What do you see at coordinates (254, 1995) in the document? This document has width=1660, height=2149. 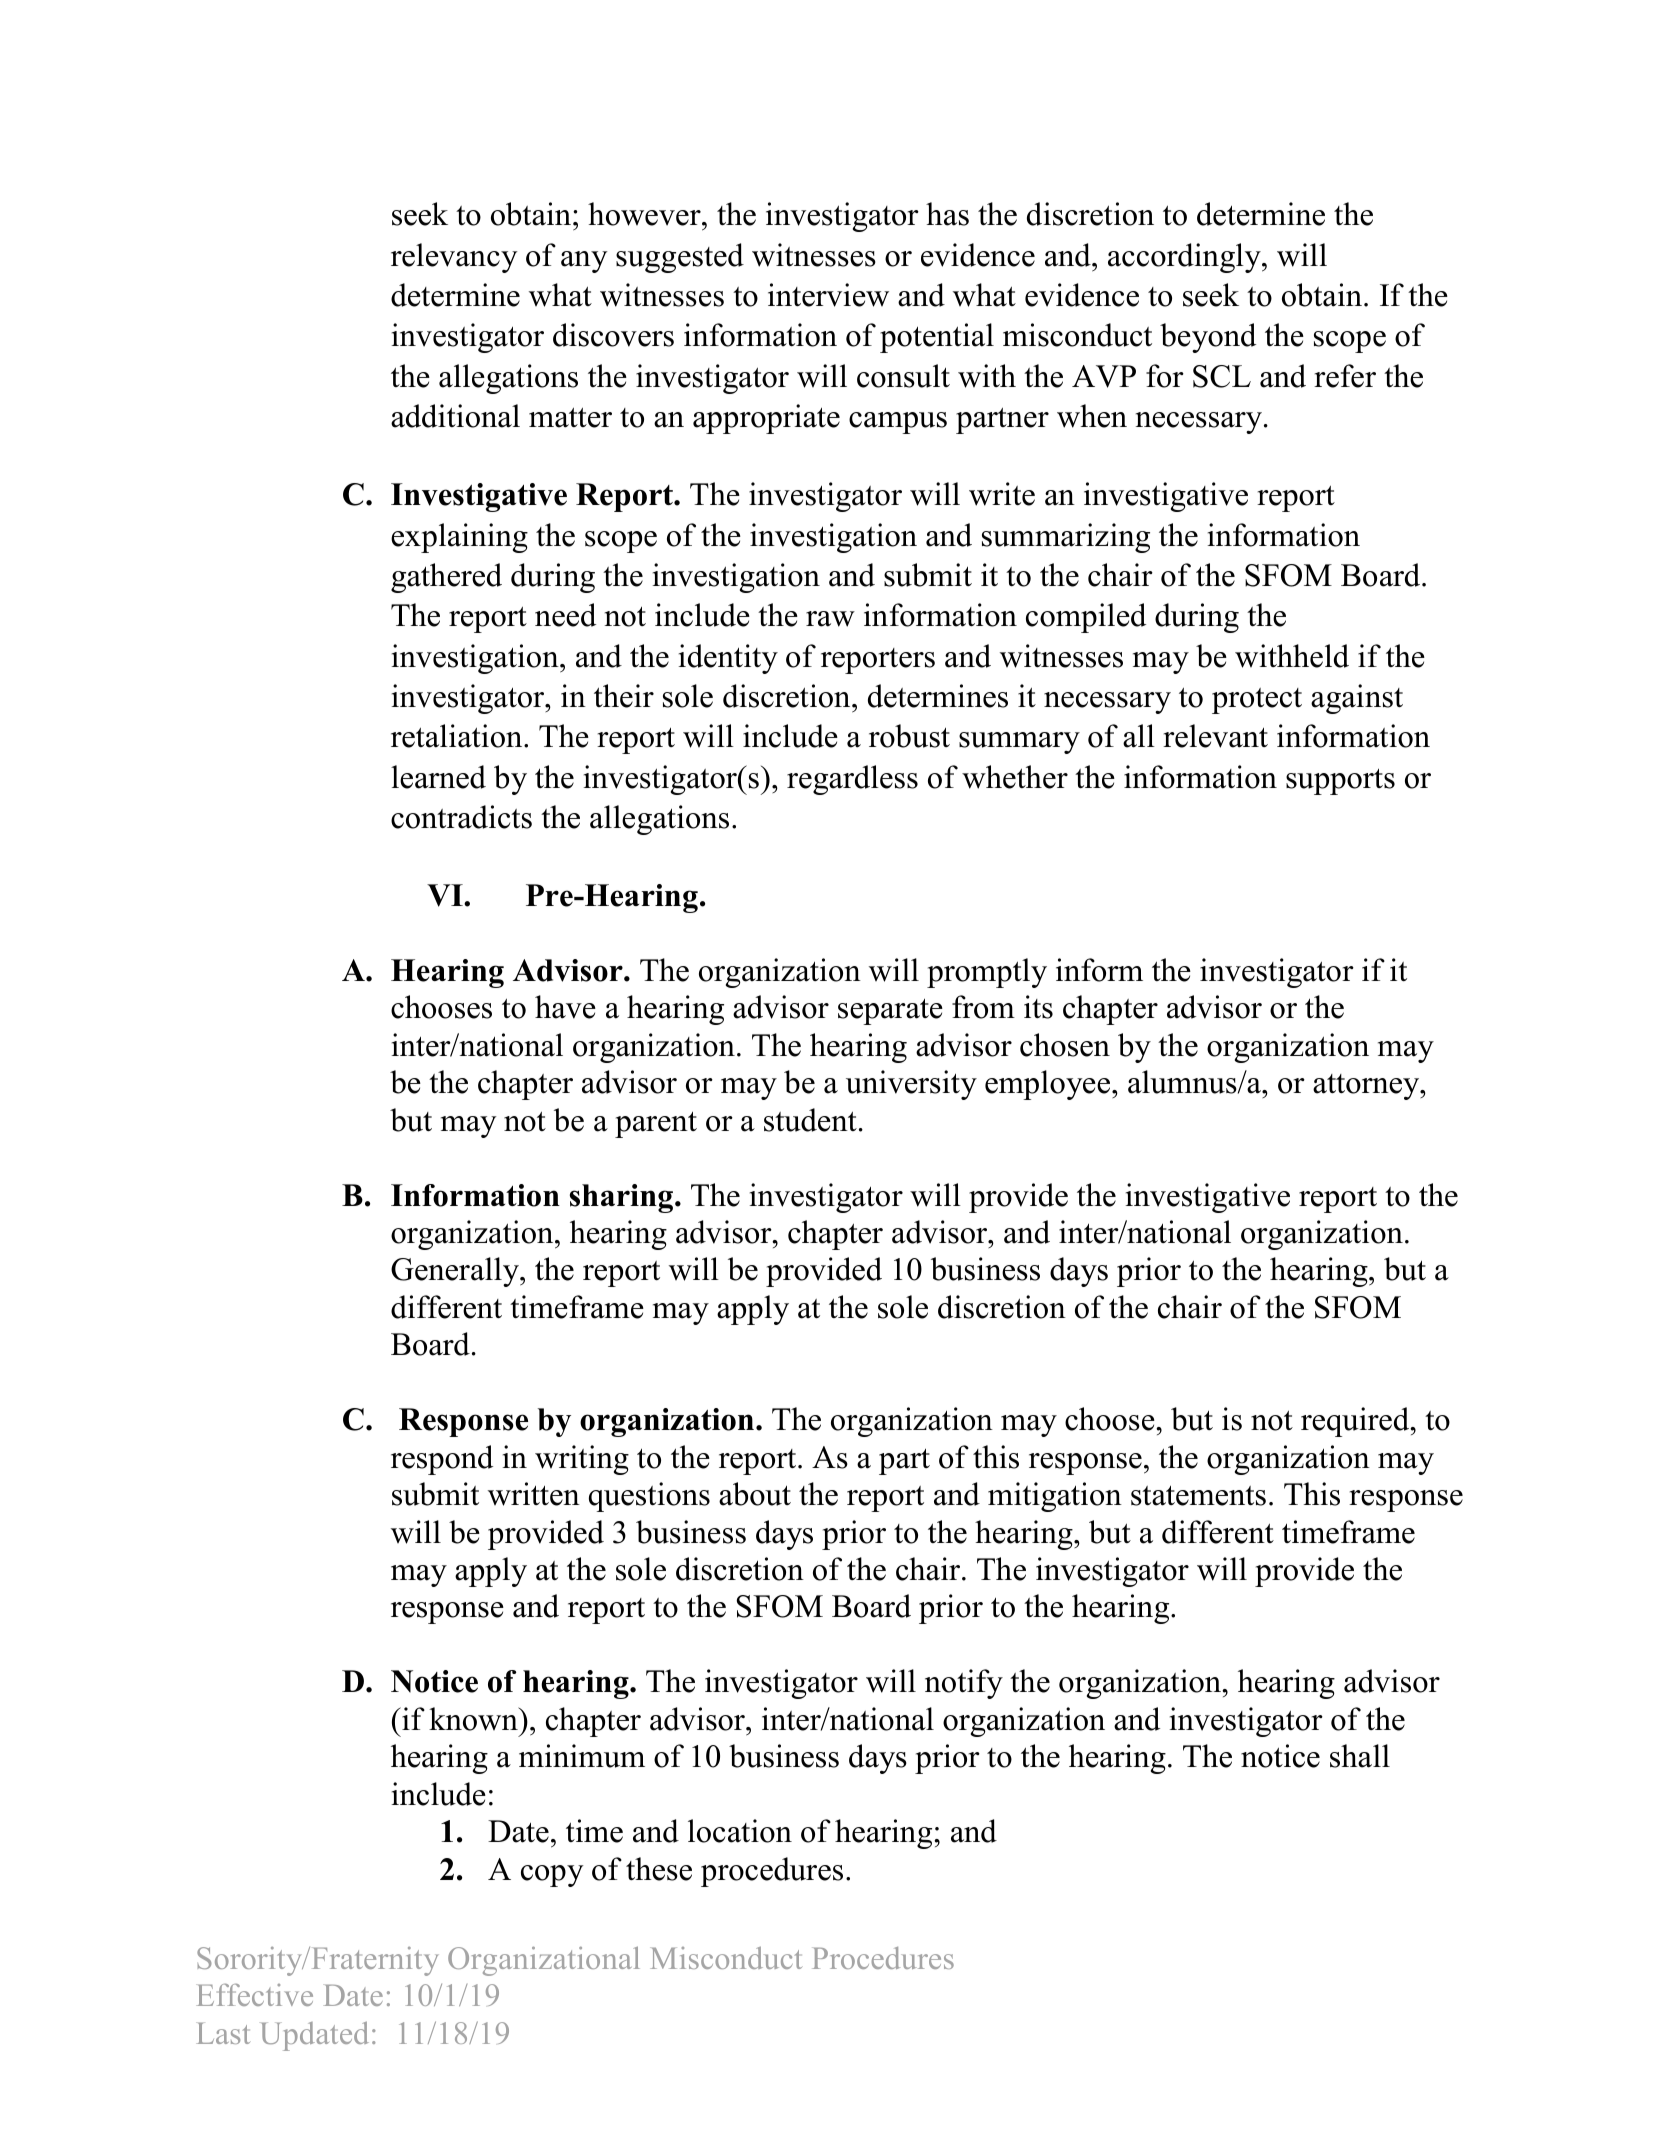 I see `Effective` at bounding box center [254, 1995].
